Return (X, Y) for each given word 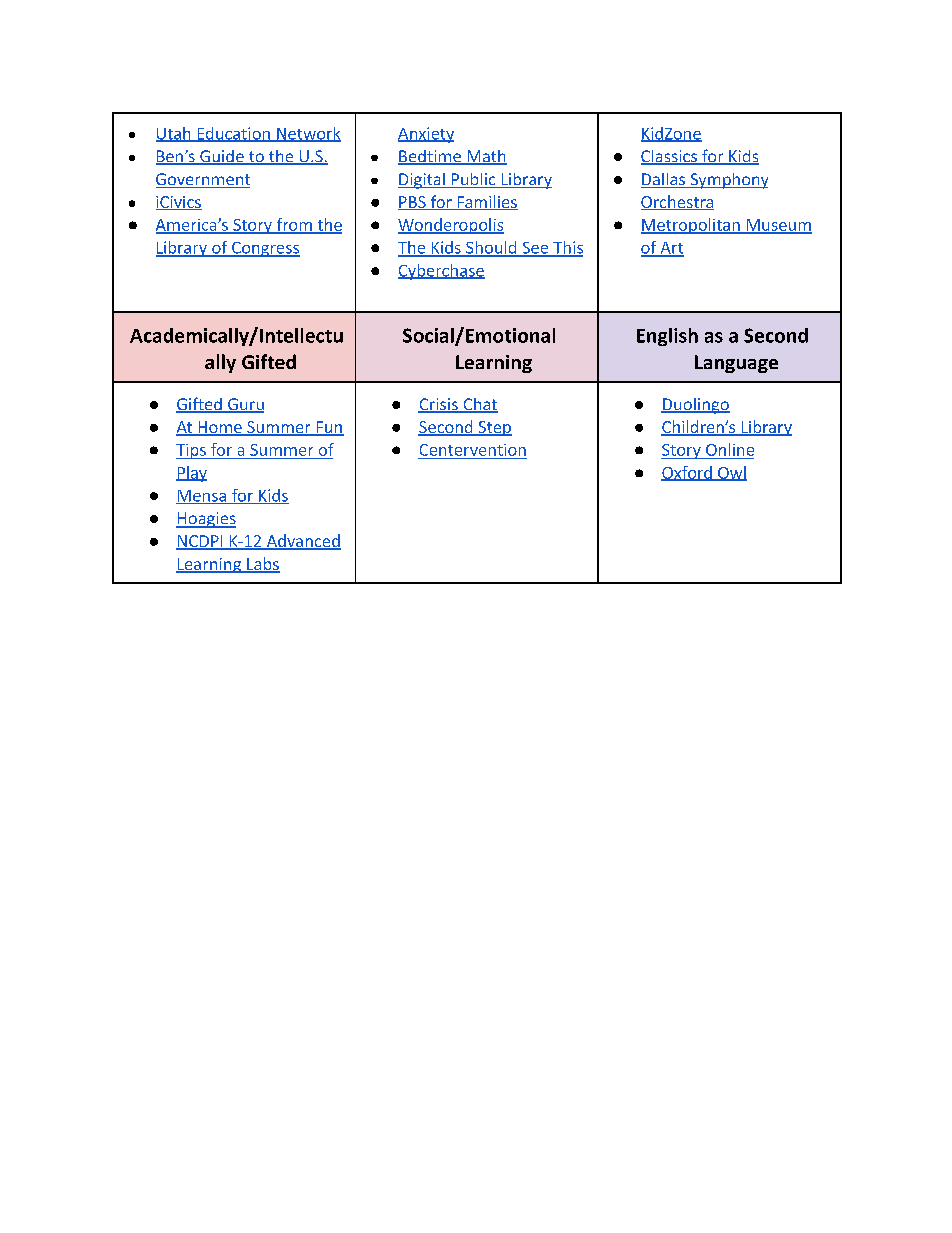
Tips (192, 451)
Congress (265, 249)
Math (486, 157)
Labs (262, 564)
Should (491, 248)
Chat (479, 405)
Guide (222, 157)
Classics (670, 157)
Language (736, 364)
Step (494, 428)
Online (730, 449)
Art (671, 249)
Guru (245, 405)
